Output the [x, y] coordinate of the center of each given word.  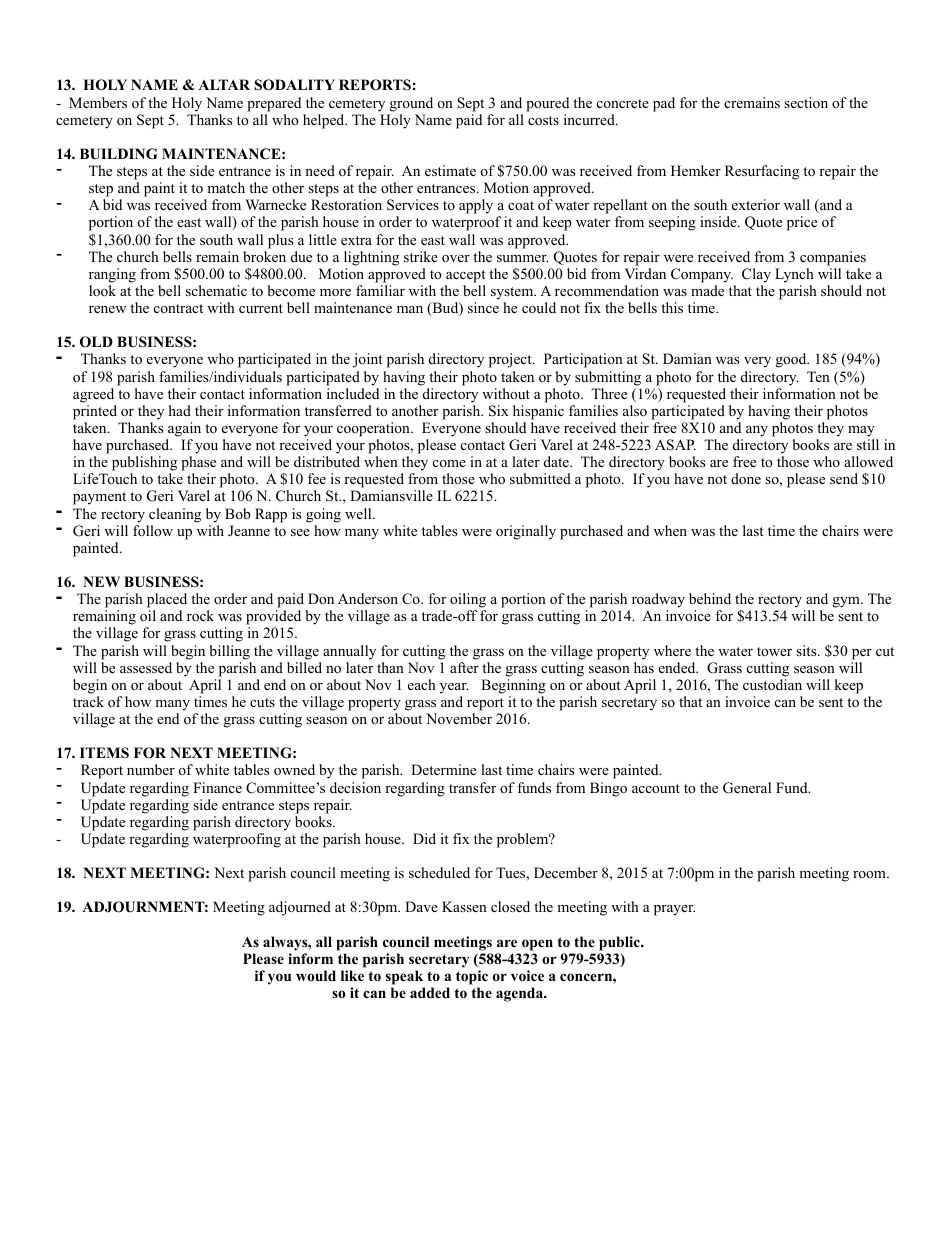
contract [178, 308]
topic [472, 977]
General [747, 788]
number [151, 769]
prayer [674, 910]
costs [543, 121]
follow [153, 531]
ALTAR [224, 84]
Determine [443, 769]
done [746, 479]
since [483, 307]
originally [526, 532]
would [316, 975]
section [806, 102]
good [792, 360]
